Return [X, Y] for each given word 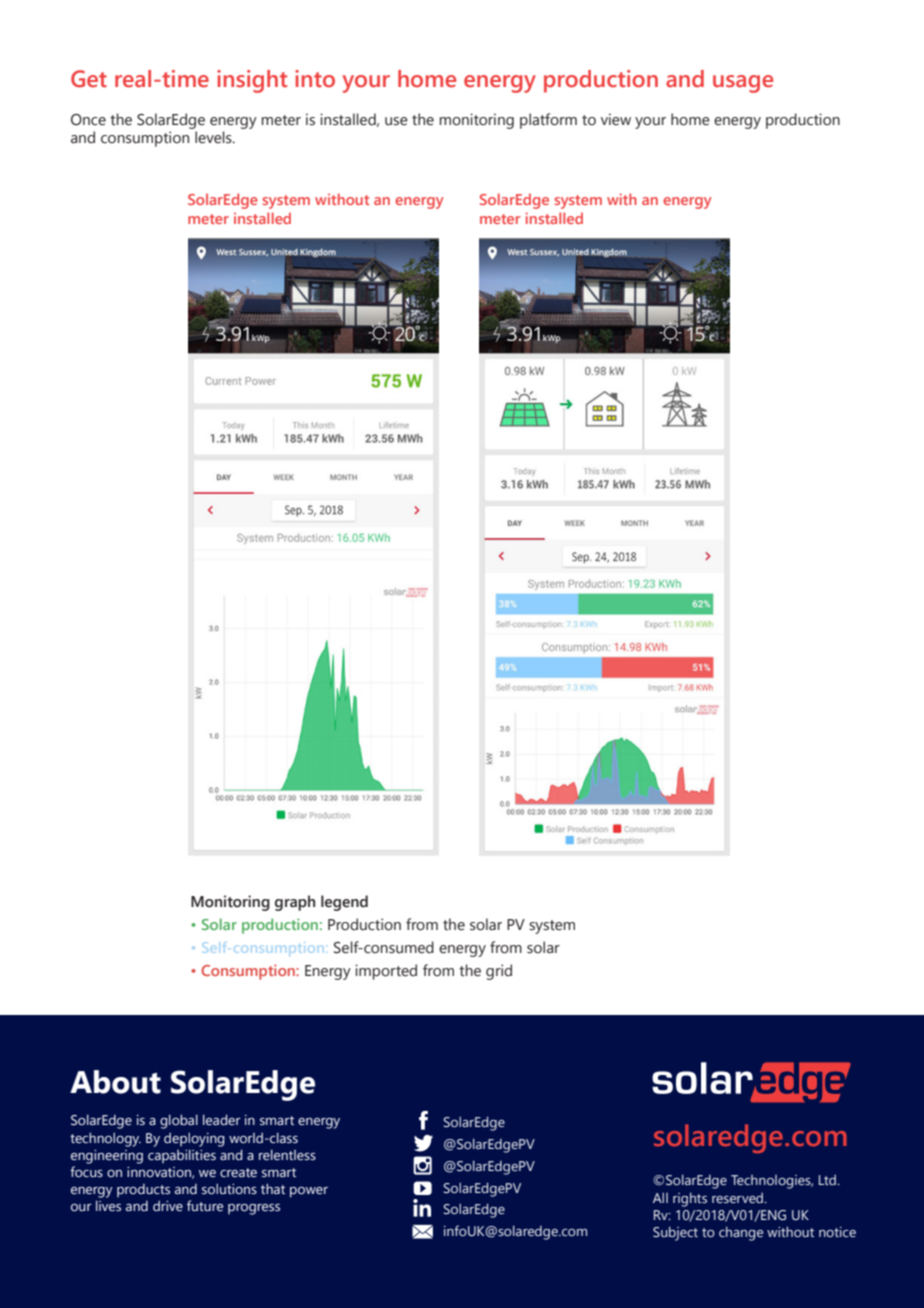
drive [168, 1206]
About [115, 1082]
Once [88, 120]
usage [743, 84]
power [309, 1192]
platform [548, 121]
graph [295, 903]
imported [386, 972]
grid [499, 972]
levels [214, 137]
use [396, 121]
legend [344, 903]
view [616, 119]
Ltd [828, 1180]
